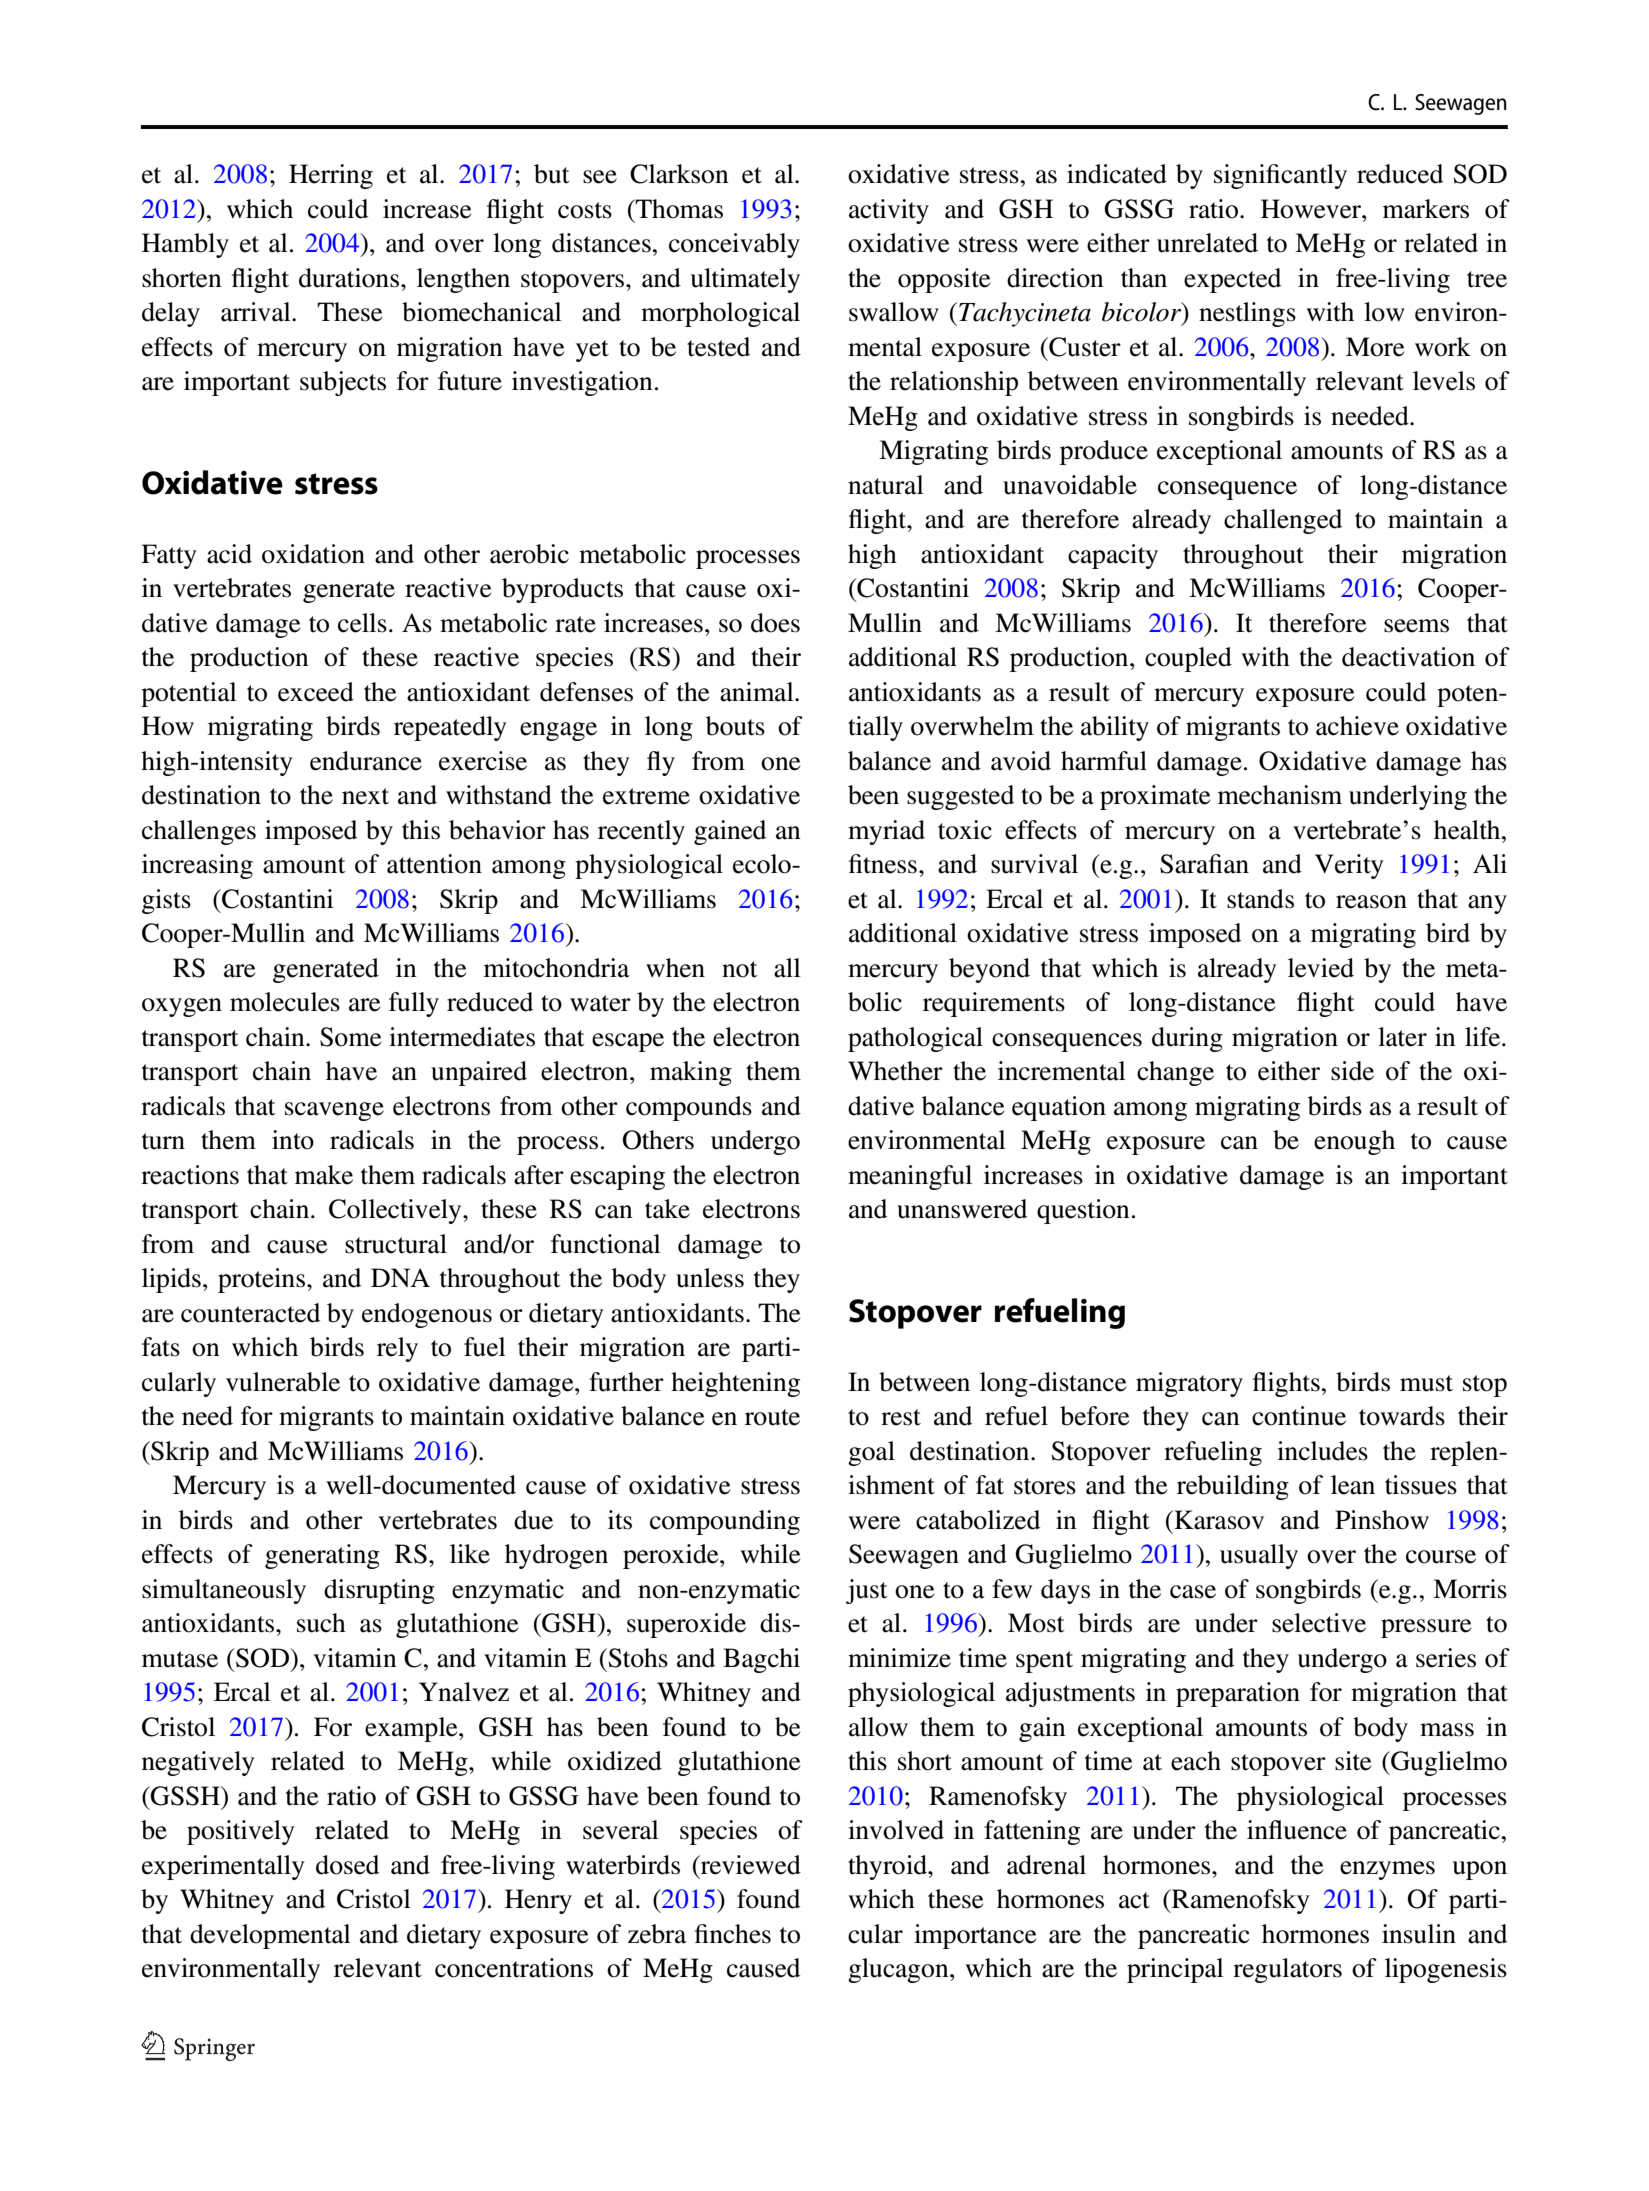 Image resolution: width=1649 pixels, height=2191 pixels. Describe the element at coordinates (347, 1865) in the document. I see `dosed` at that location.
